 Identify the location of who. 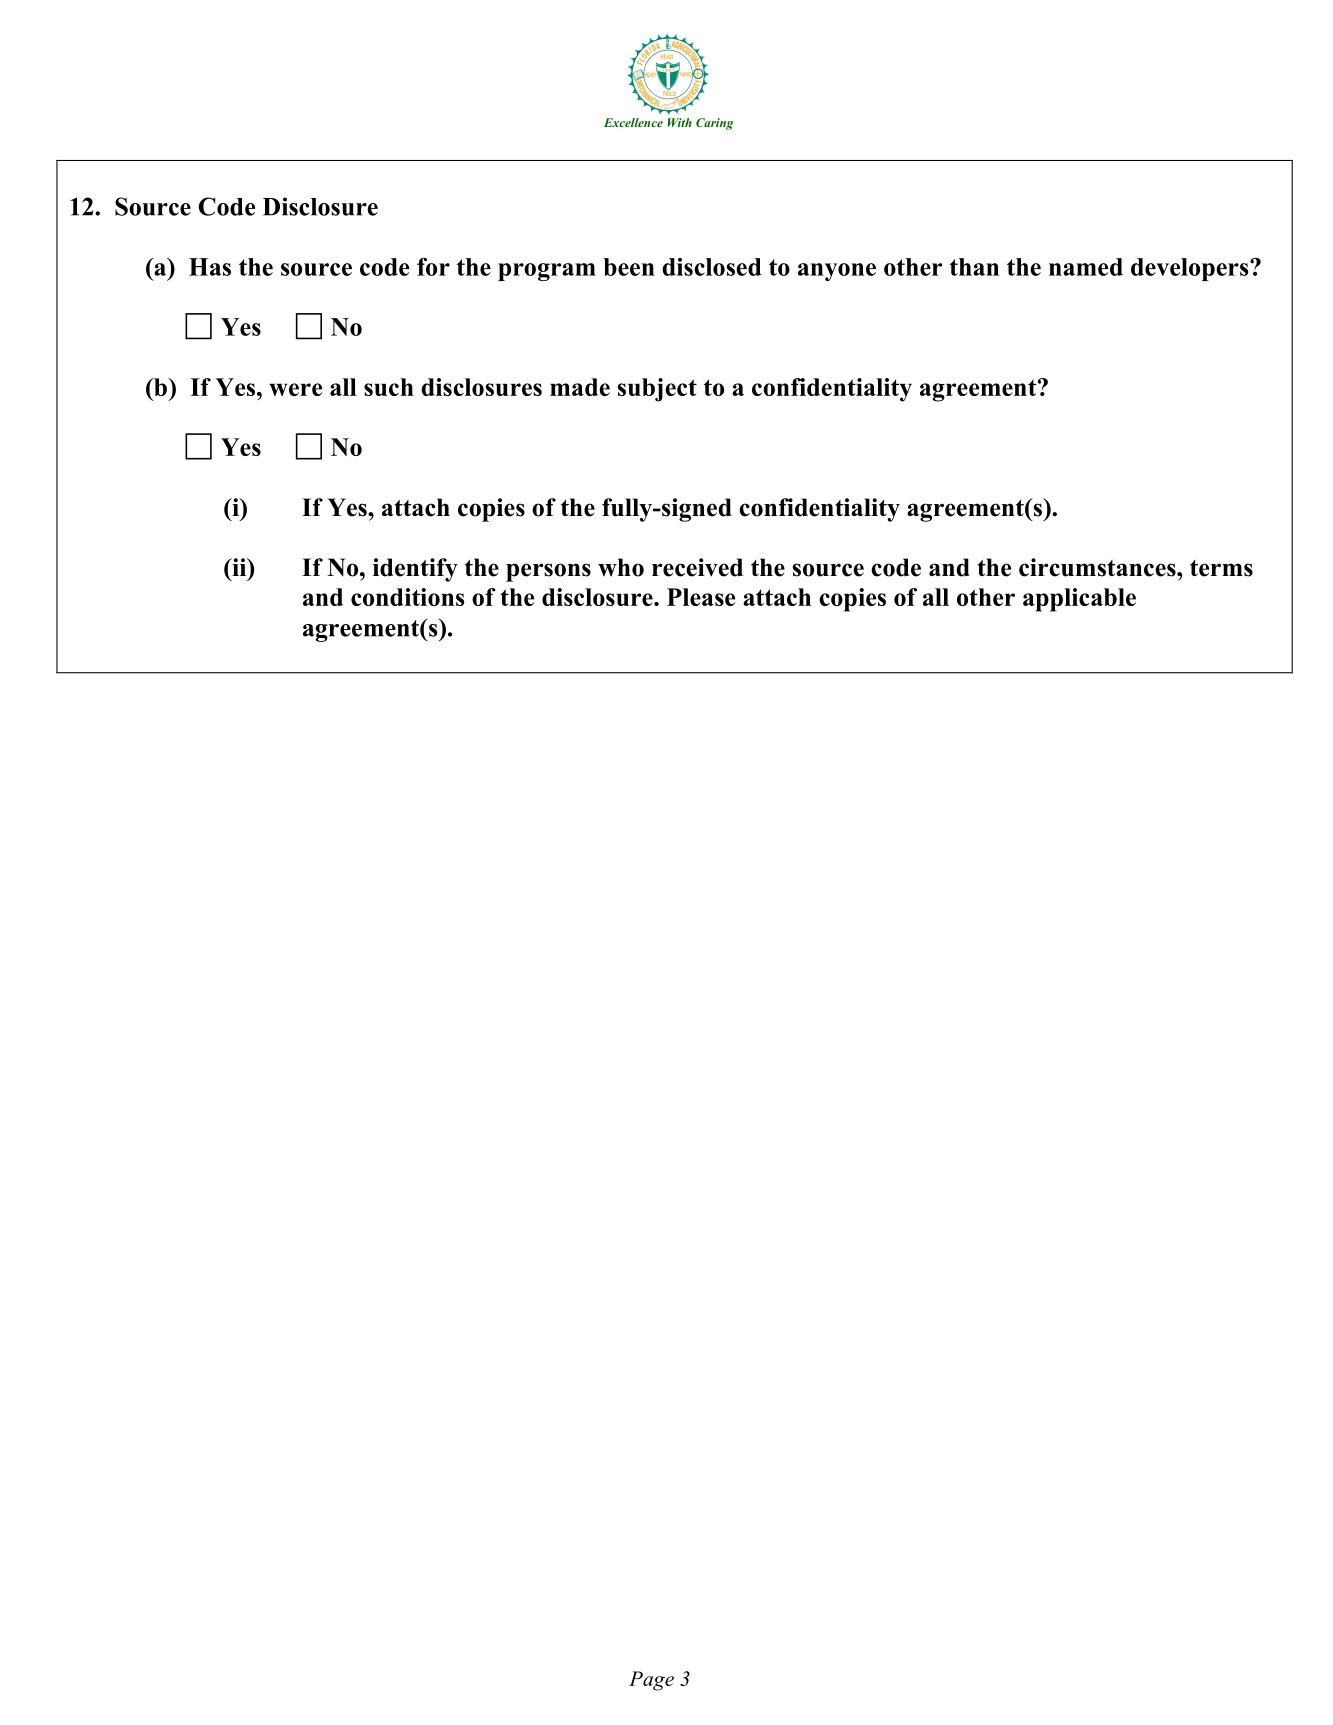
(621, 567).
